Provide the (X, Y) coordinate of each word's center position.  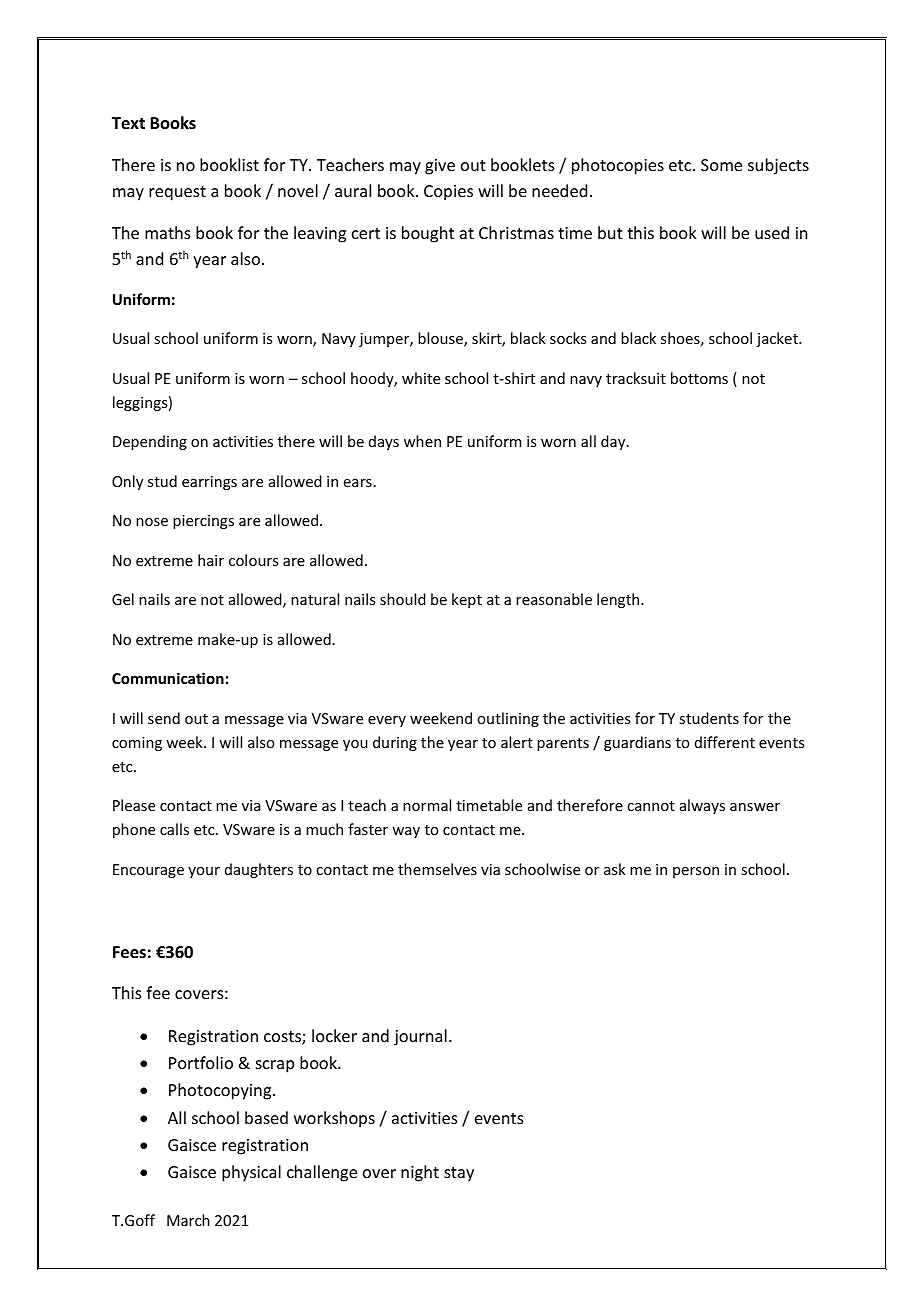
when (422, 441)
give (440, 167)
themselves (437, 869)
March (188, 1220)
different (725, 742)
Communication (168, 678)
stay (459, 1174)
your (204, 872)
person (696, 872)
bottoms (699, 378)
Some (721, 165)
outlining (508, 719)
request (177, 193)
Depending (150, 442)
